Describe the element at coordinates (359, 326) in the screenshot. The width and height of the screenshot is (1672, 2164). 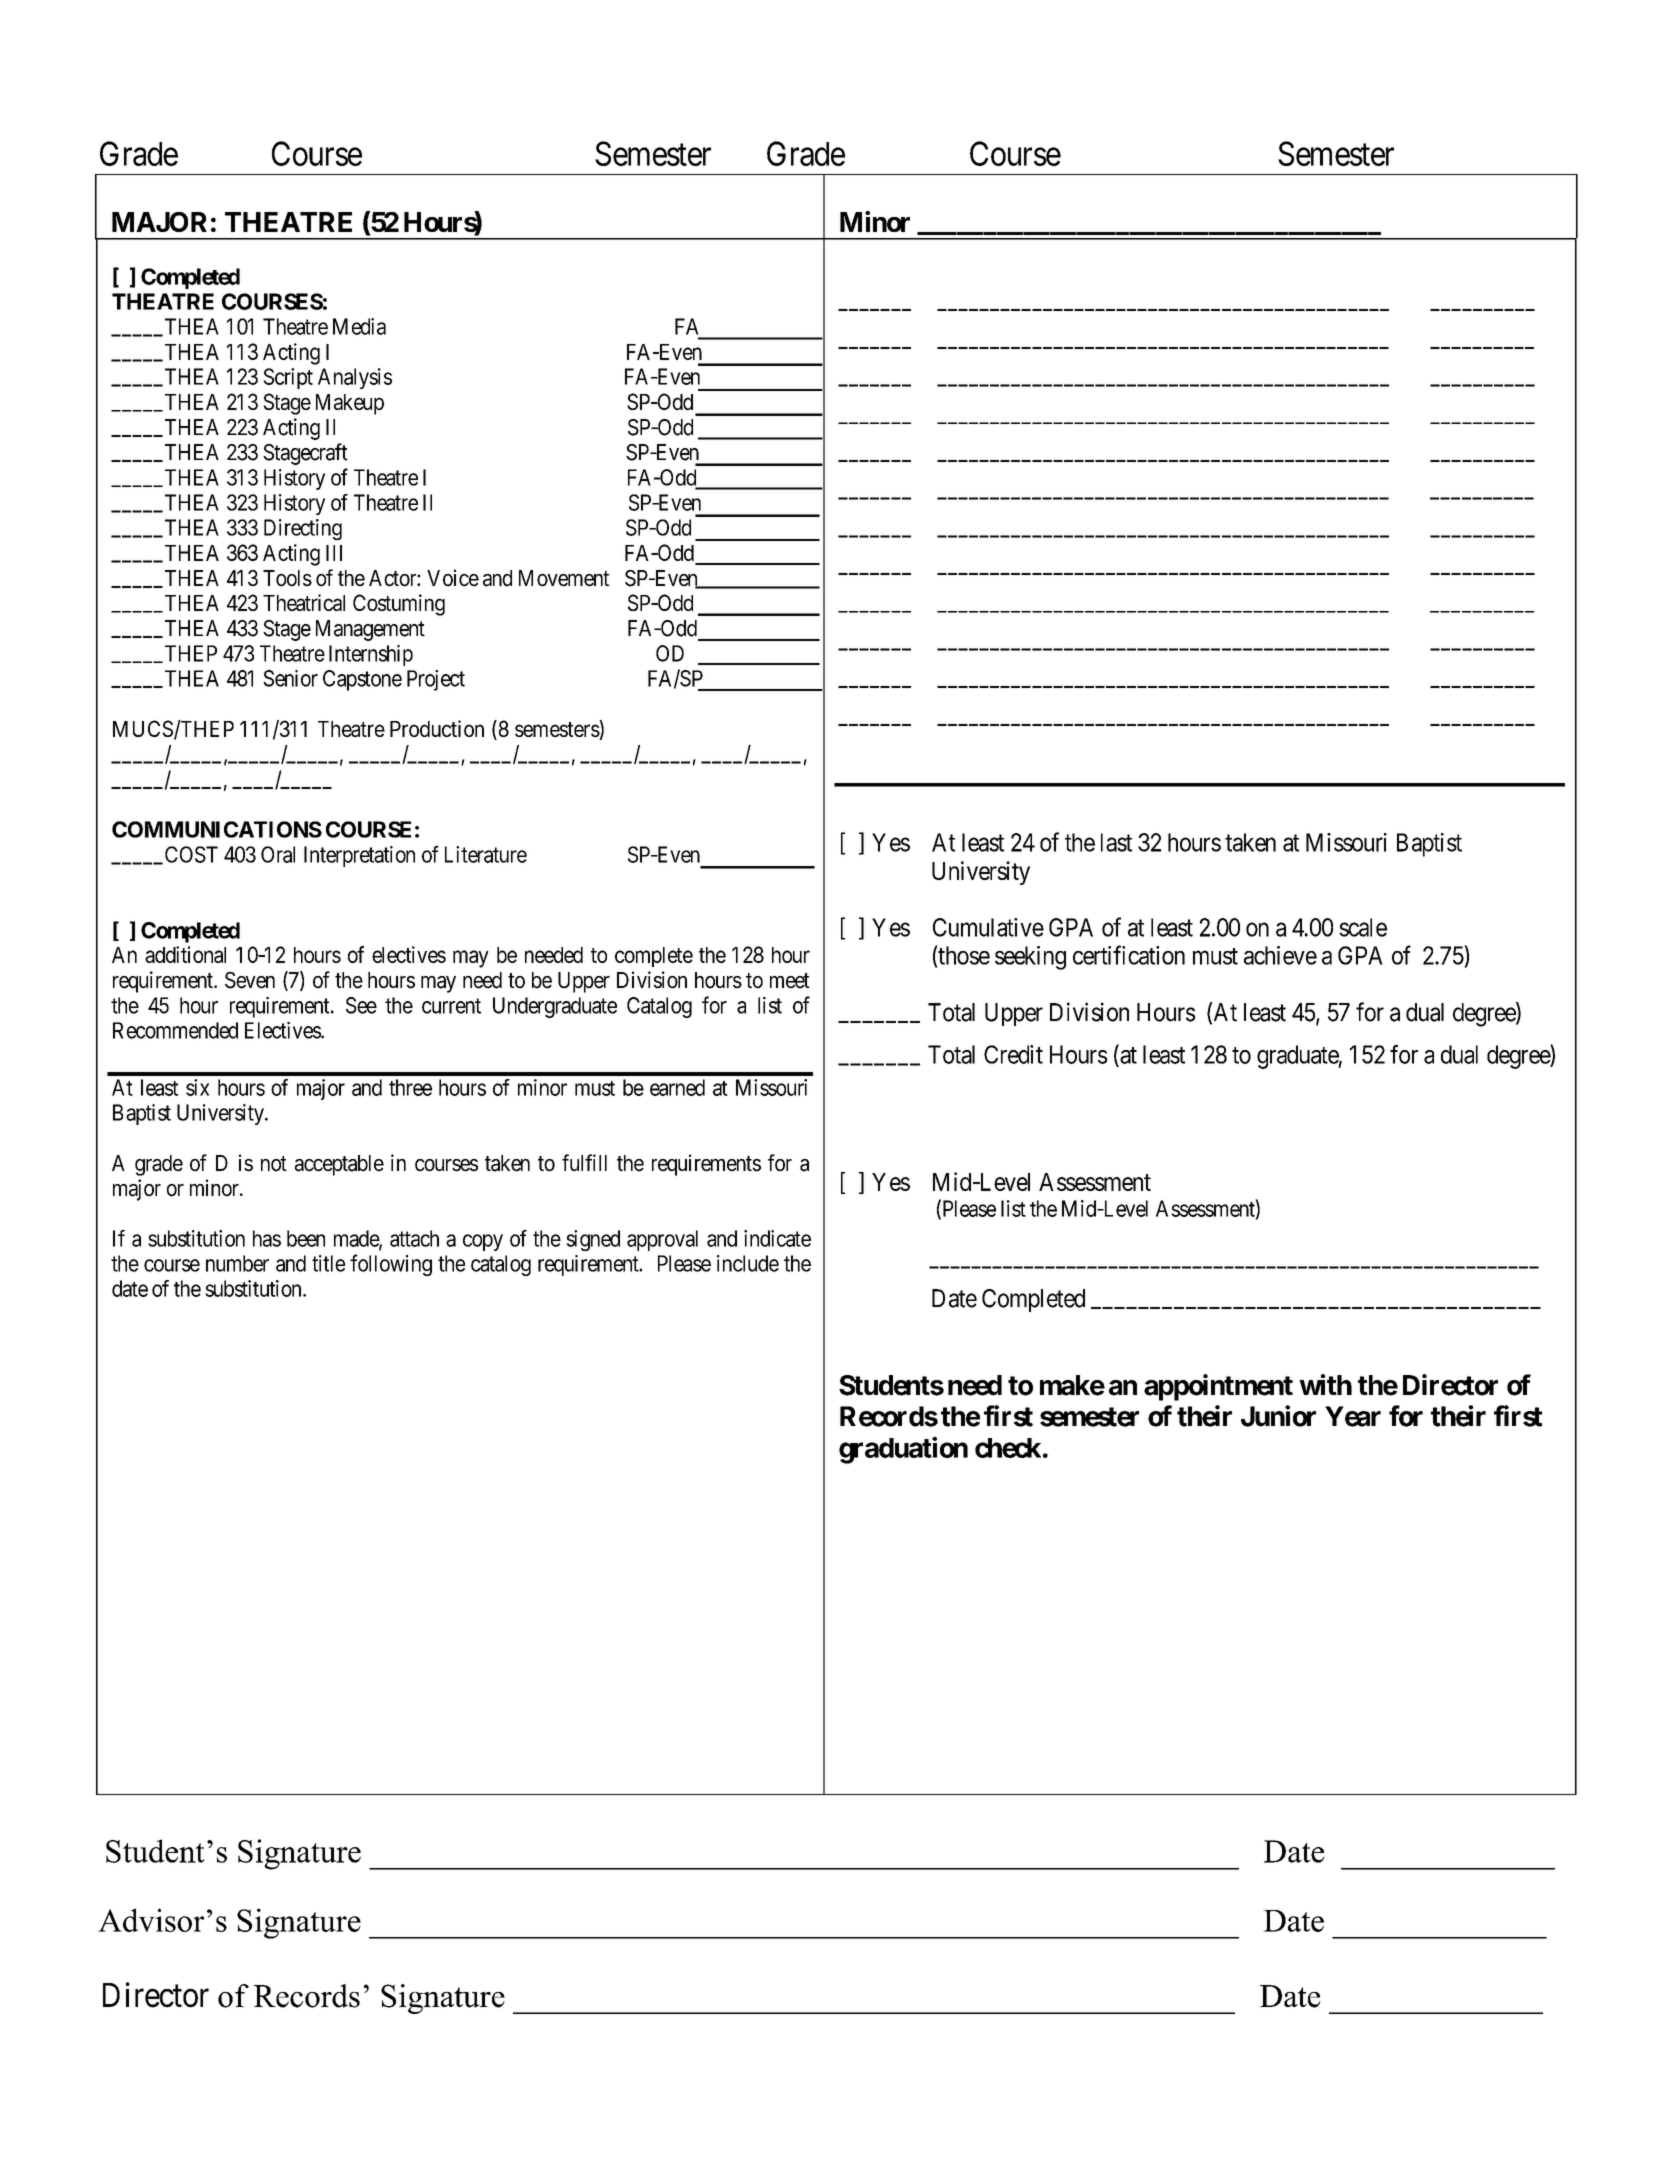
I see `Media` at that location.
